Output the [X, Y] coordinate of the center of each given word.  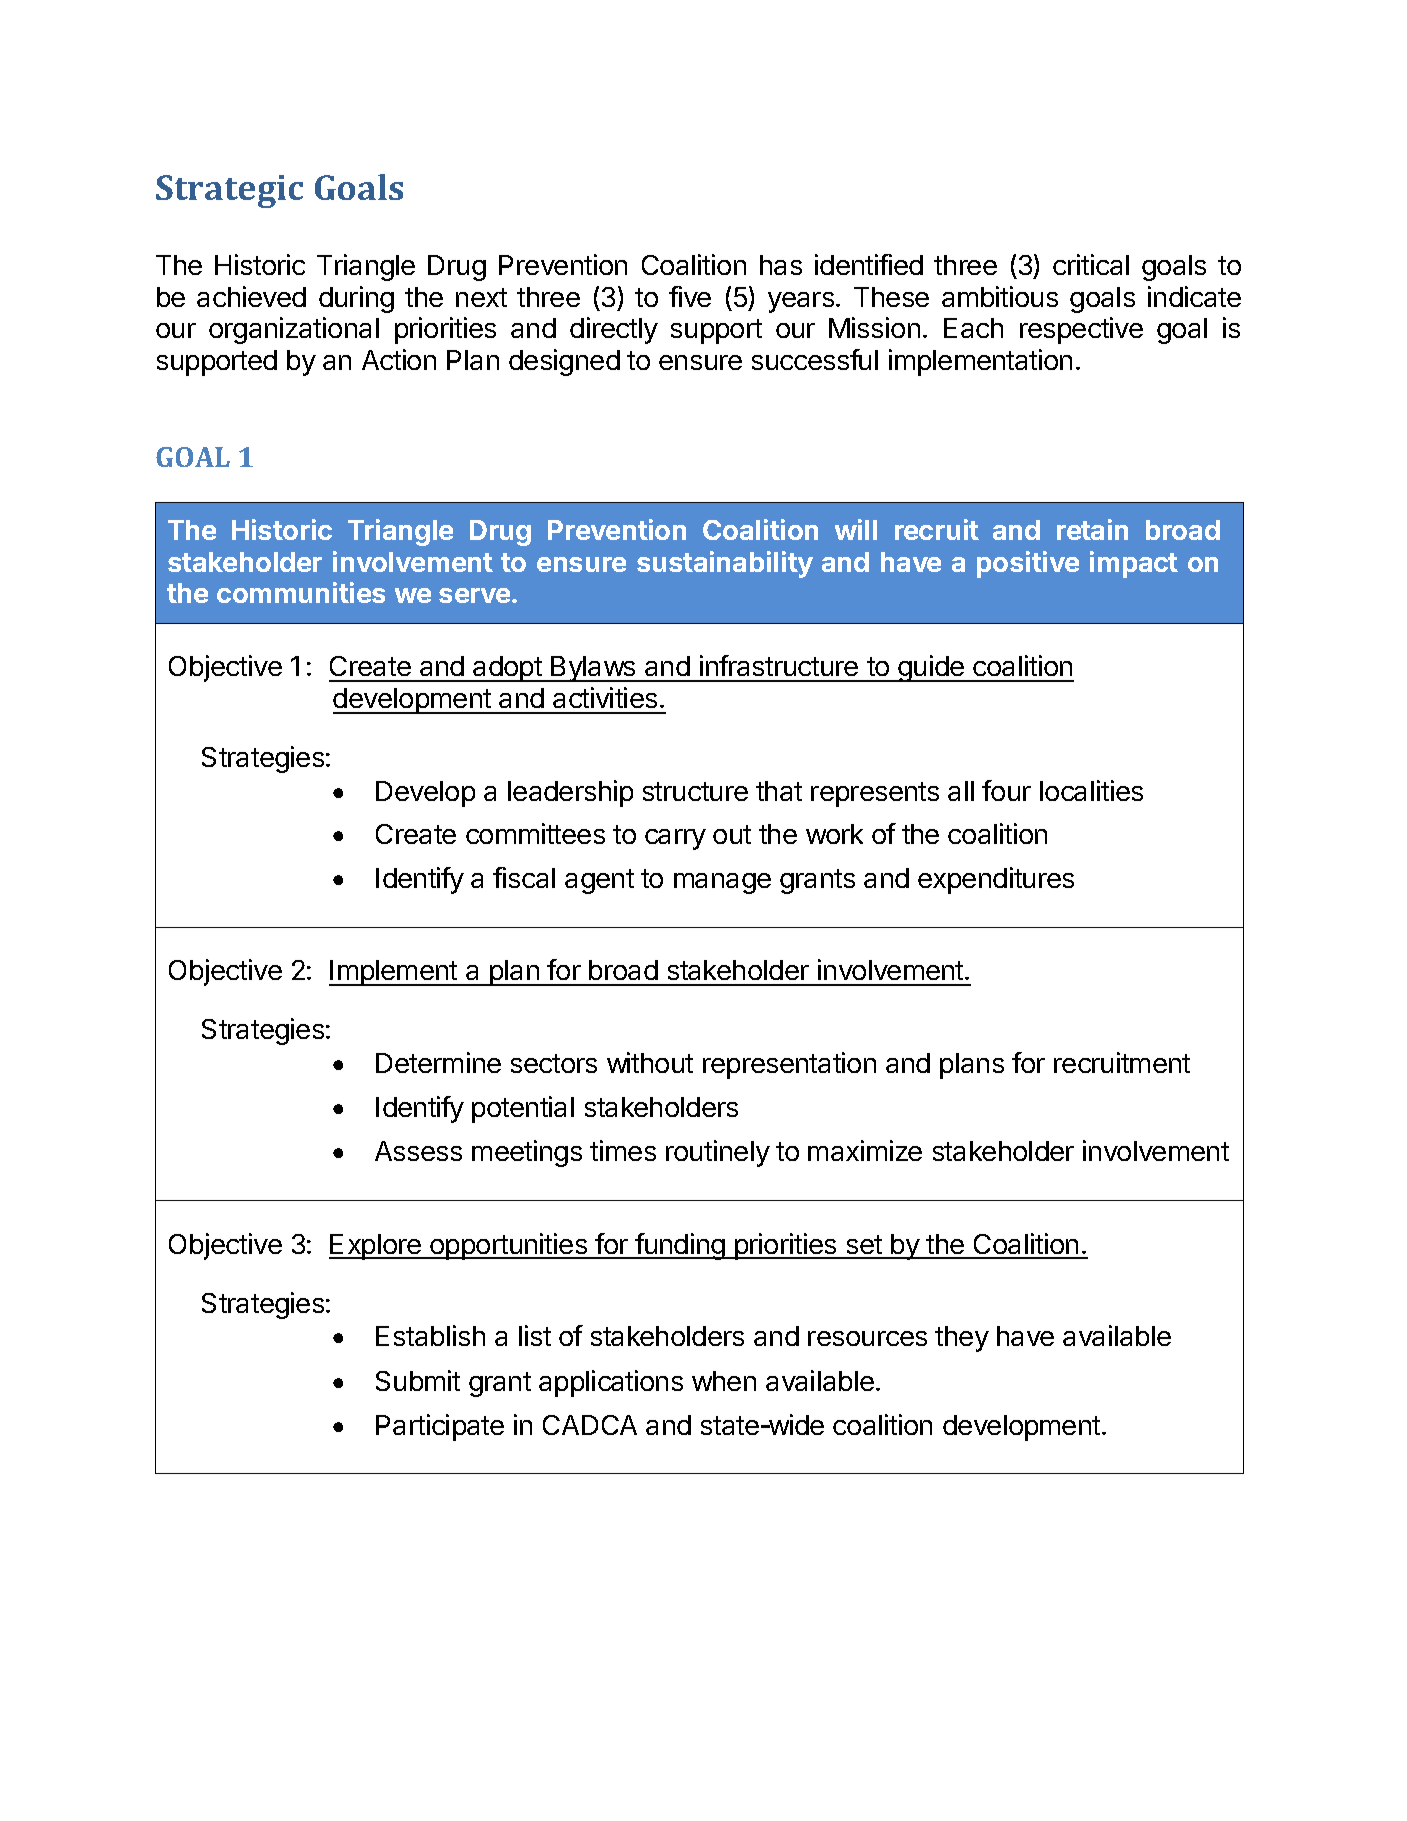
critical [1091, 264]
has [781, 265]
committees [535, 833]
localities [1091, 790]
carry [675, 839]
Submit [418, 1380]
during [356, 299]
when [724, 1381]
